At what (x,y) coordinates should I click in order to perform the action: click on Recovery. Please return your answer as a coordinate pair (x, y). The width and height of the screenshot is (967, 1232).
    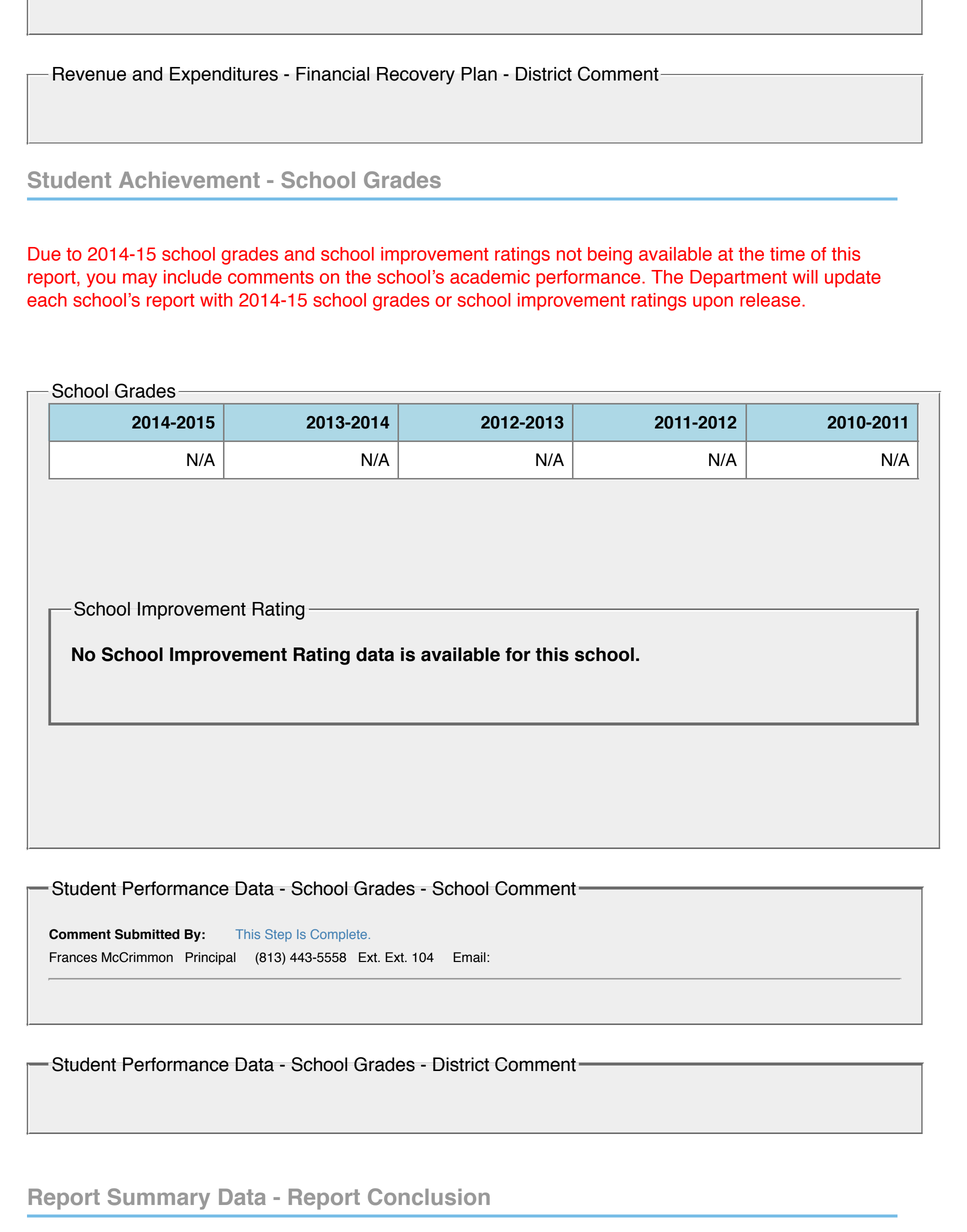
    Looking at the image, I should click on (416, 76).
